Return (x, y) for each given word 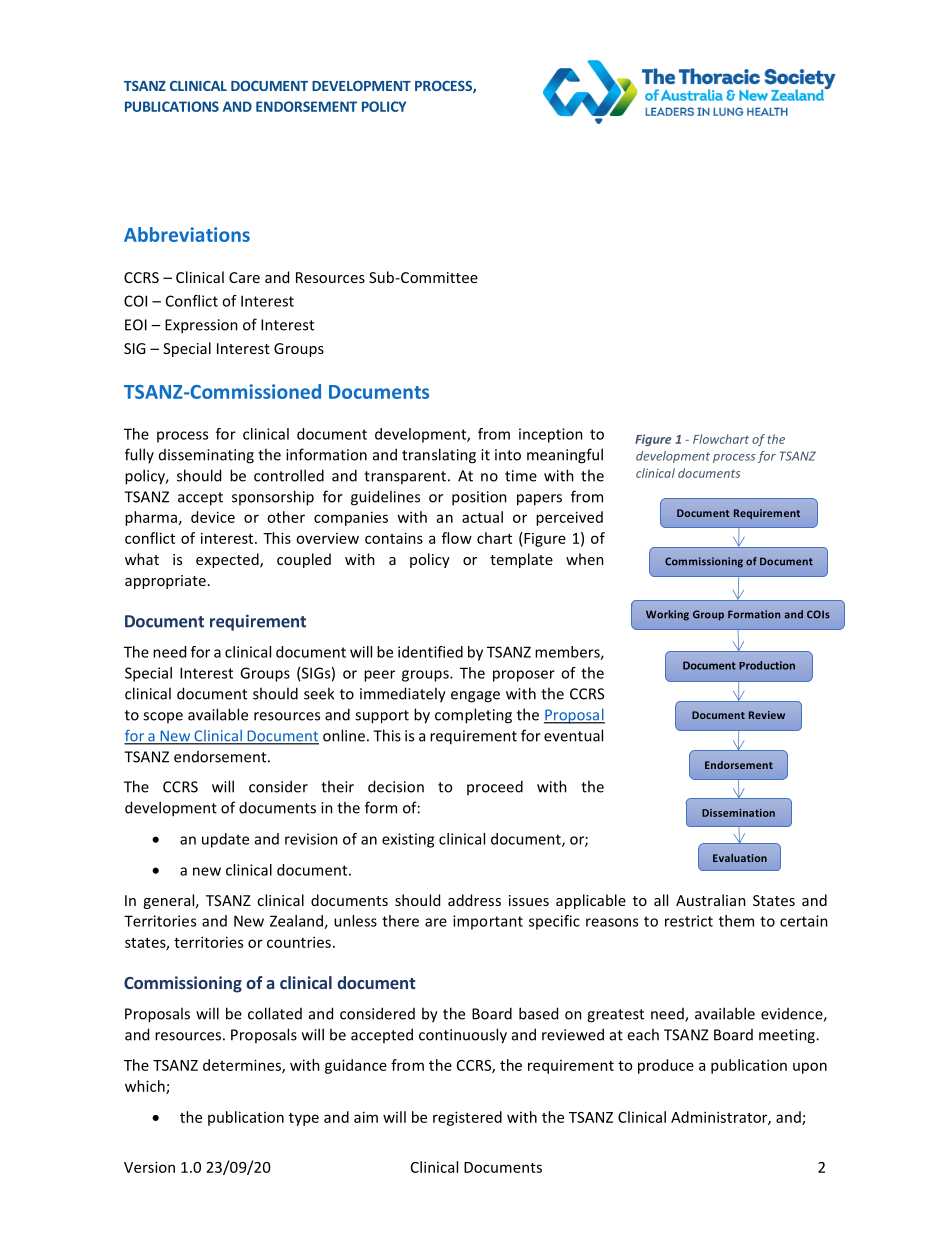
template (521, 560)
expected (228, 560)
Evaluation (740, 858)
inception (551, 435)
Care (244, 277)
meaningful (565, 456)
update (225, 840)
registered (467, 1118)
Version (149, 1167)
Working (667, 615)
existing (408, 840)
